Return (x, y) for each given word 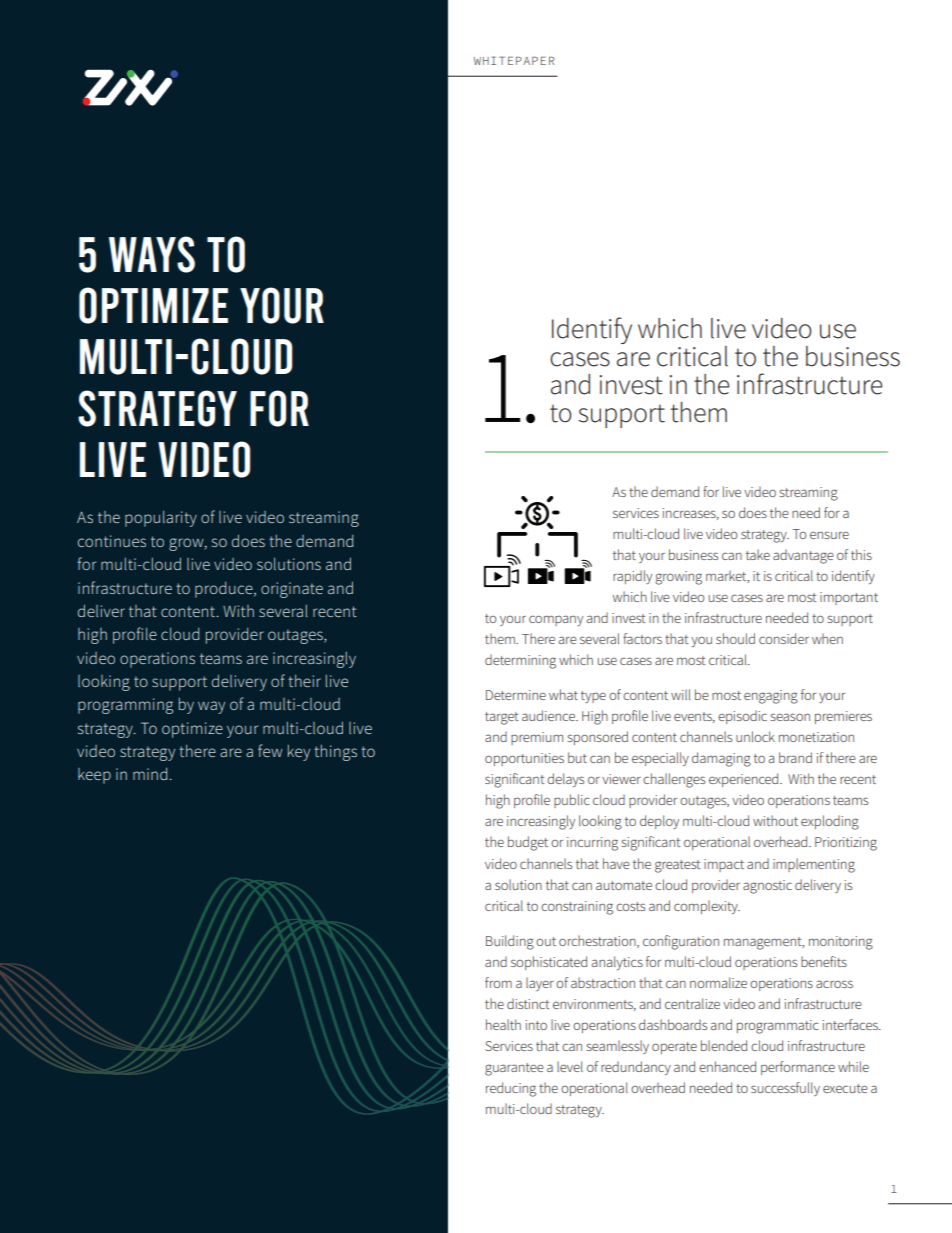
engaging (771, 697)
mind (151, 774)
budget (528, 843)
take (758, 554)
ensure (829, 535)
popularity (161, 519)
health (503, 1024)
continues (112, 541)
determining (520, 661)
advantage (803, 556)
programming (125, 706)
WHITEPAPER (514, 60)
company (556, 620)
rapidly (632, 577)
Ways (152, 254)
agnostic (767, 887)
